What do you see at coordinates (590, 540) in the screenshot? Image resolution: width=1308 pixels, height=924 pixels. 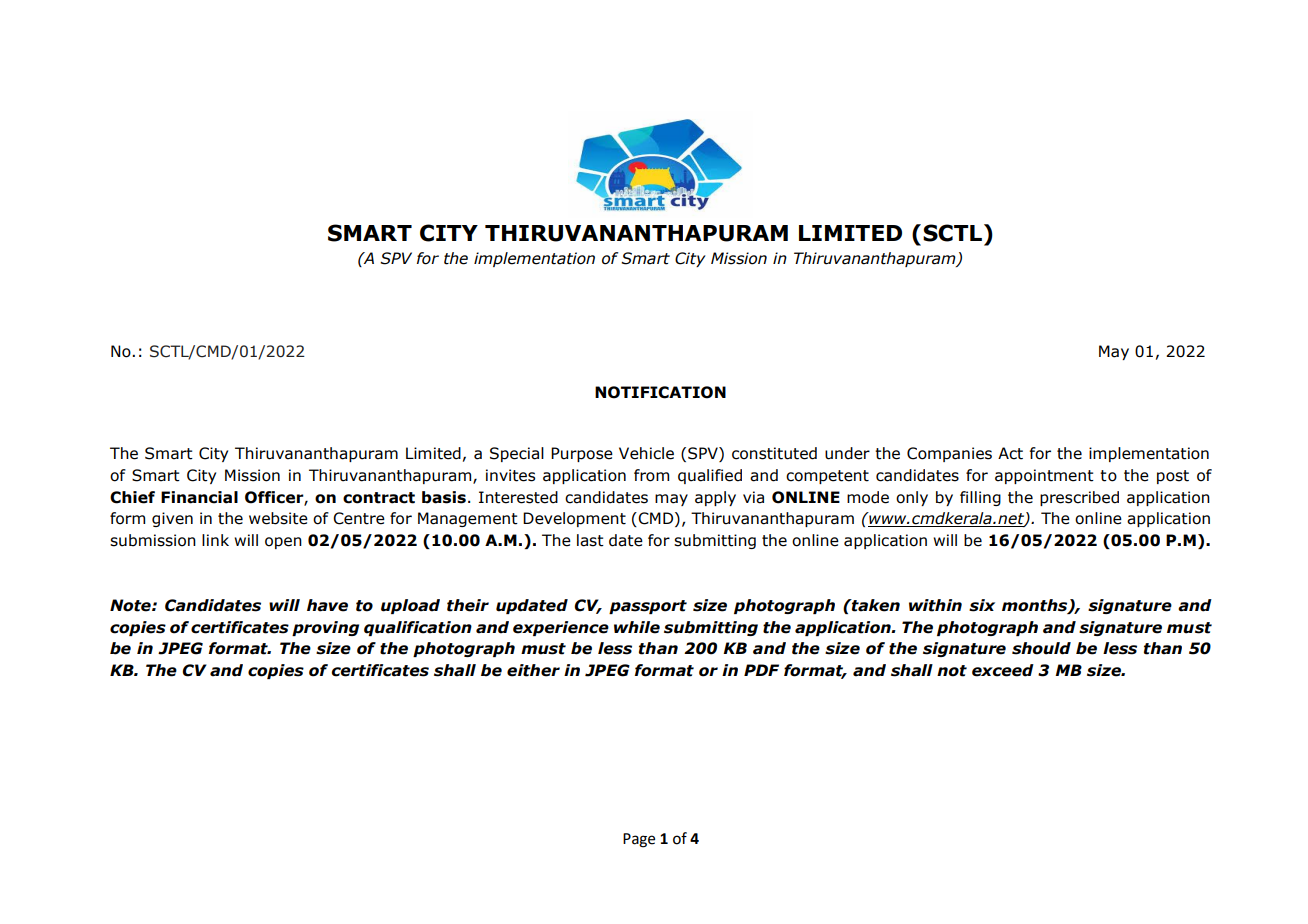 I see `last` at bounding box center [590, 540].
